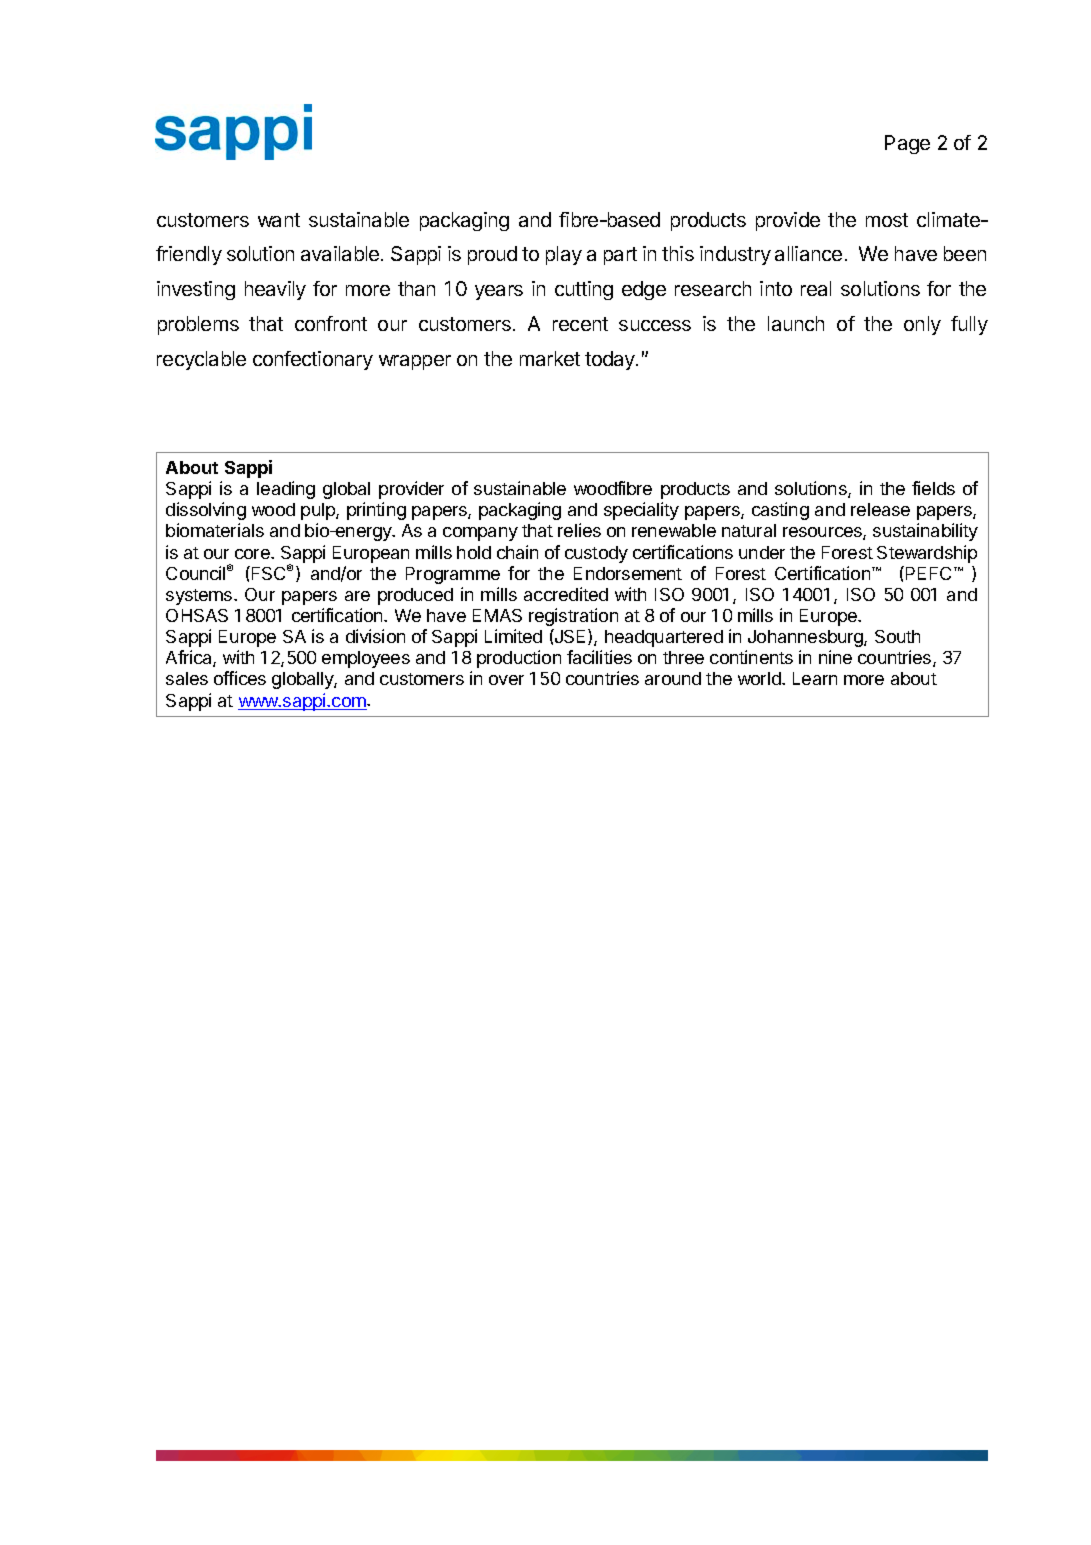 The image size is (1091, 1545). What do you see at coordinates (907, 144) in the page?
I see `Page` at bounding box center [907, 144].
